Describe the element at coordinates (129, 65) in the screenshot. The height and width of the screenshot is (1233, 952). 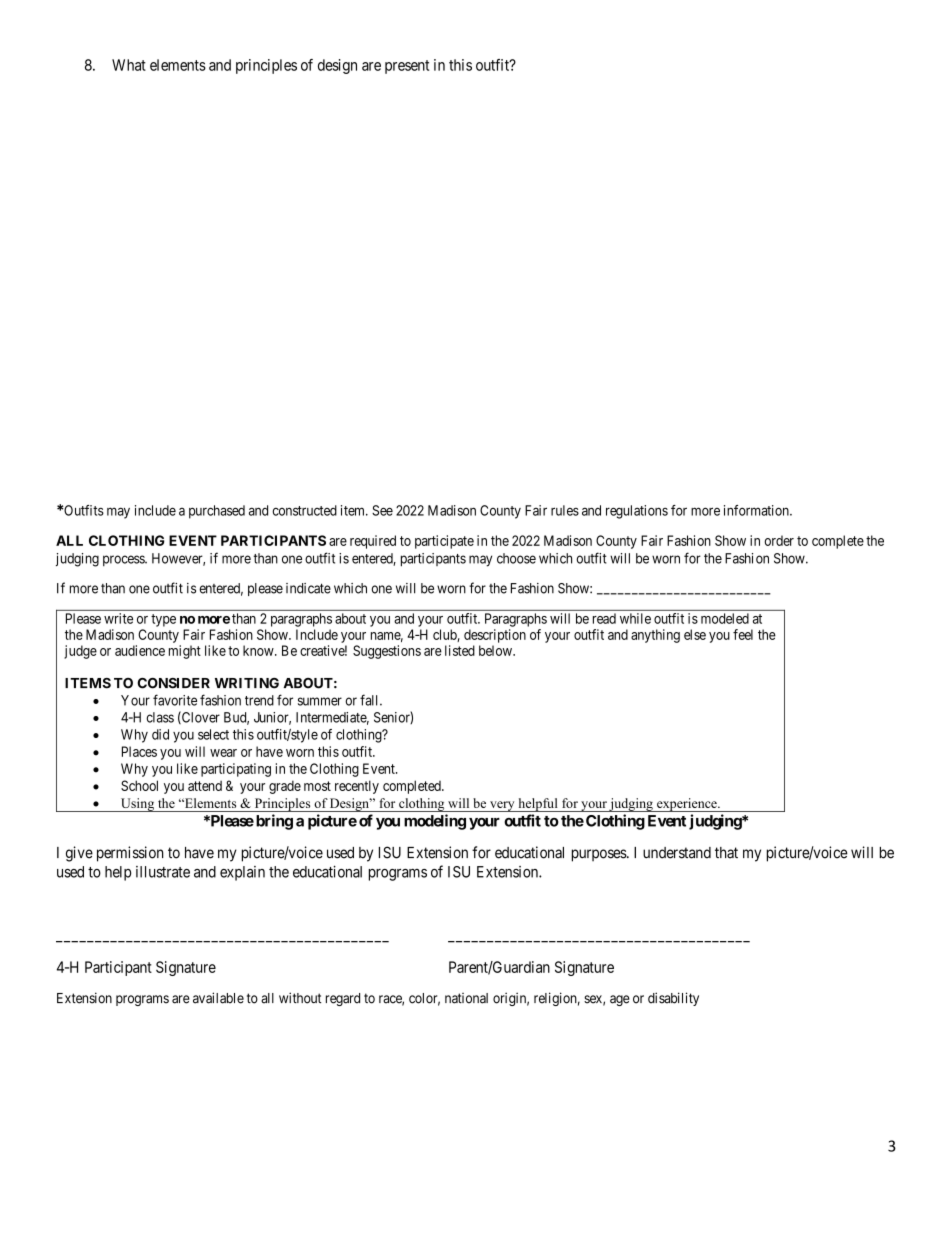
I see `What` at that location.
